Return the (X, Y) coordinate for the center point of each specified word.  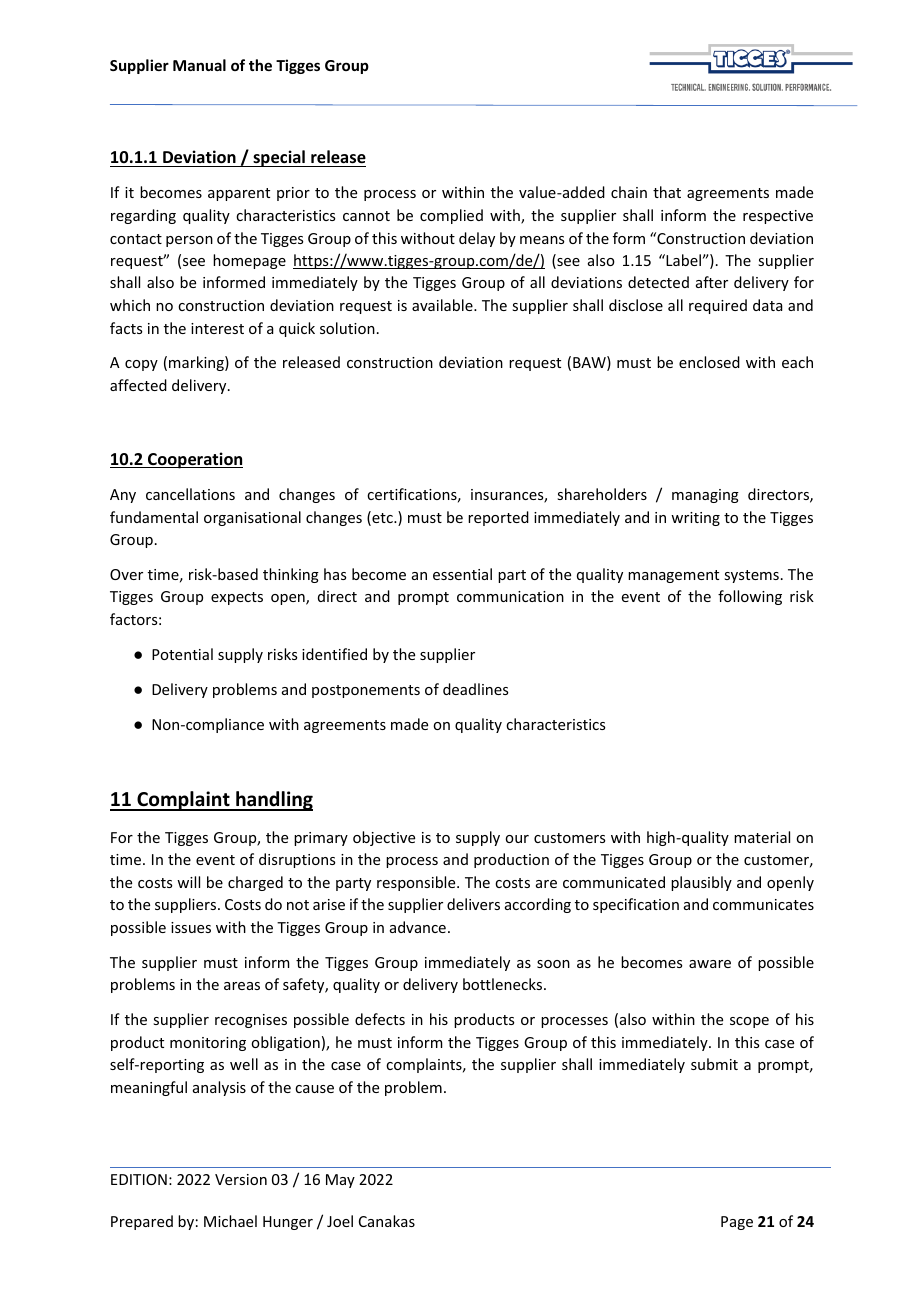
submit (714, 1064)
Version (241, 1179)
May (340, 1181)
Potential (182, 654)
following (750, 597)
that (667, 192)
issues (191, 927)
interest (217, 328)
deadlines (475, 689)
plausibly (701, 883)
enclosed (709, 362)
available (443, 305)
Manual (199, 65)
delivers (473, 904)
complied (451, 216)
